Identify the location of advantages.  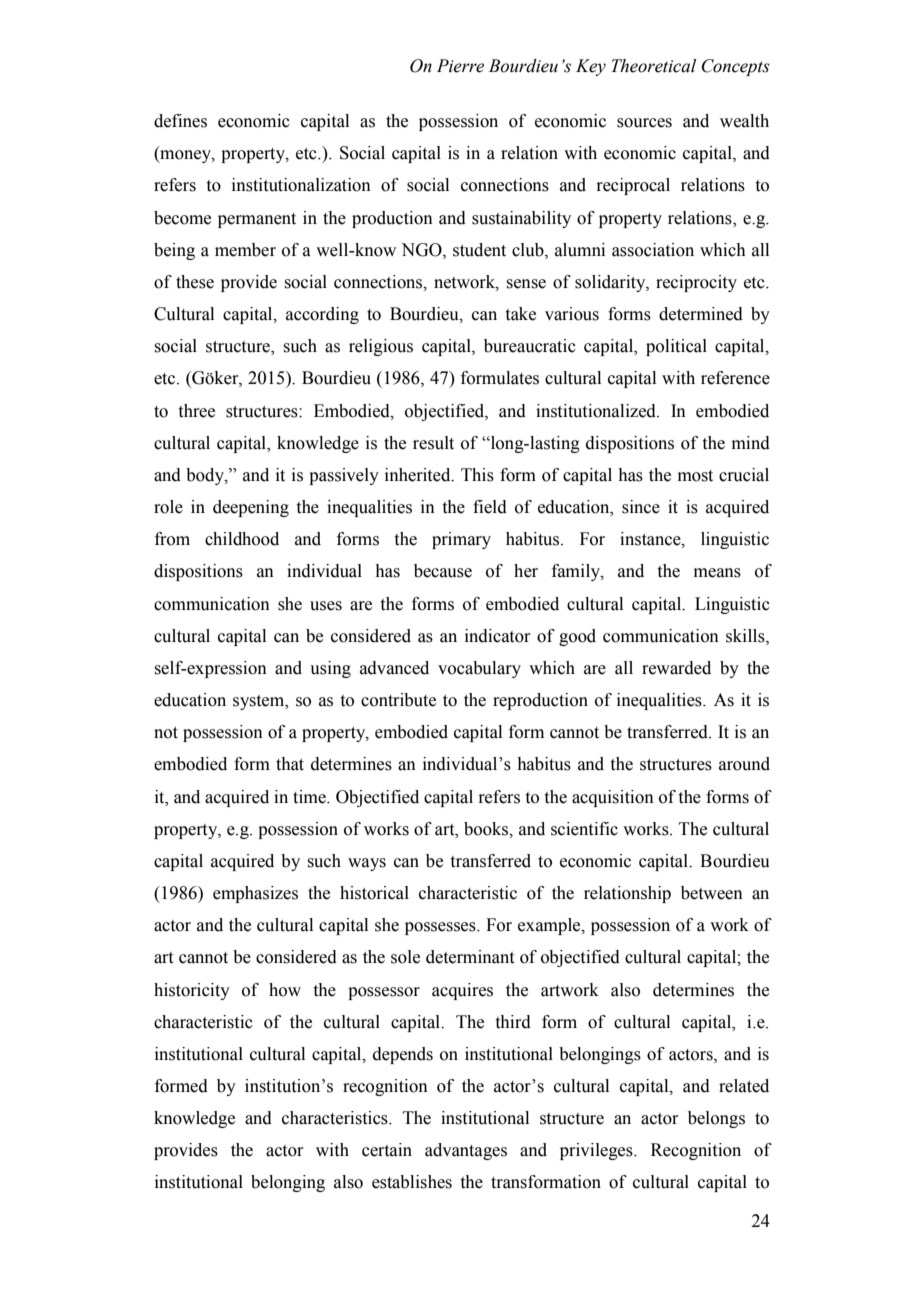
(466, 1151).
